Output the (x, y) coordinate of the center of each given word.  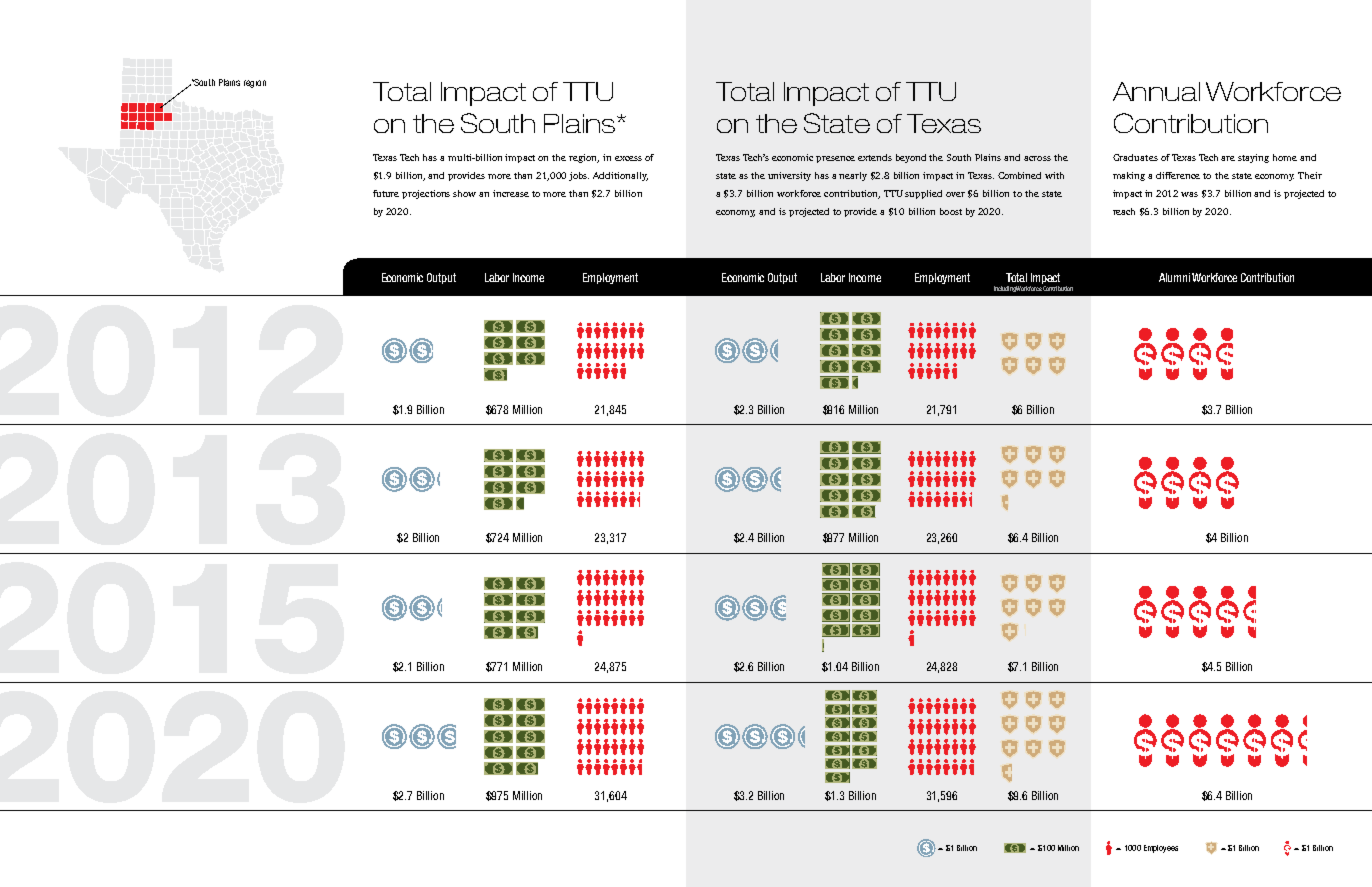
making (1129, 176)
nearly (853, 176)
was (1189, 194)
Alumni (1174, 277)
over (955, 194)
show (464, 193)
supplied (923, 194)
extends (875, 157)
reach (1124, 211)
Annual (1156, 91)
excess (628, 158)
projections (426, 194)
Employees (1161, 849)
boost (951, 211)
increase (511, 193)
